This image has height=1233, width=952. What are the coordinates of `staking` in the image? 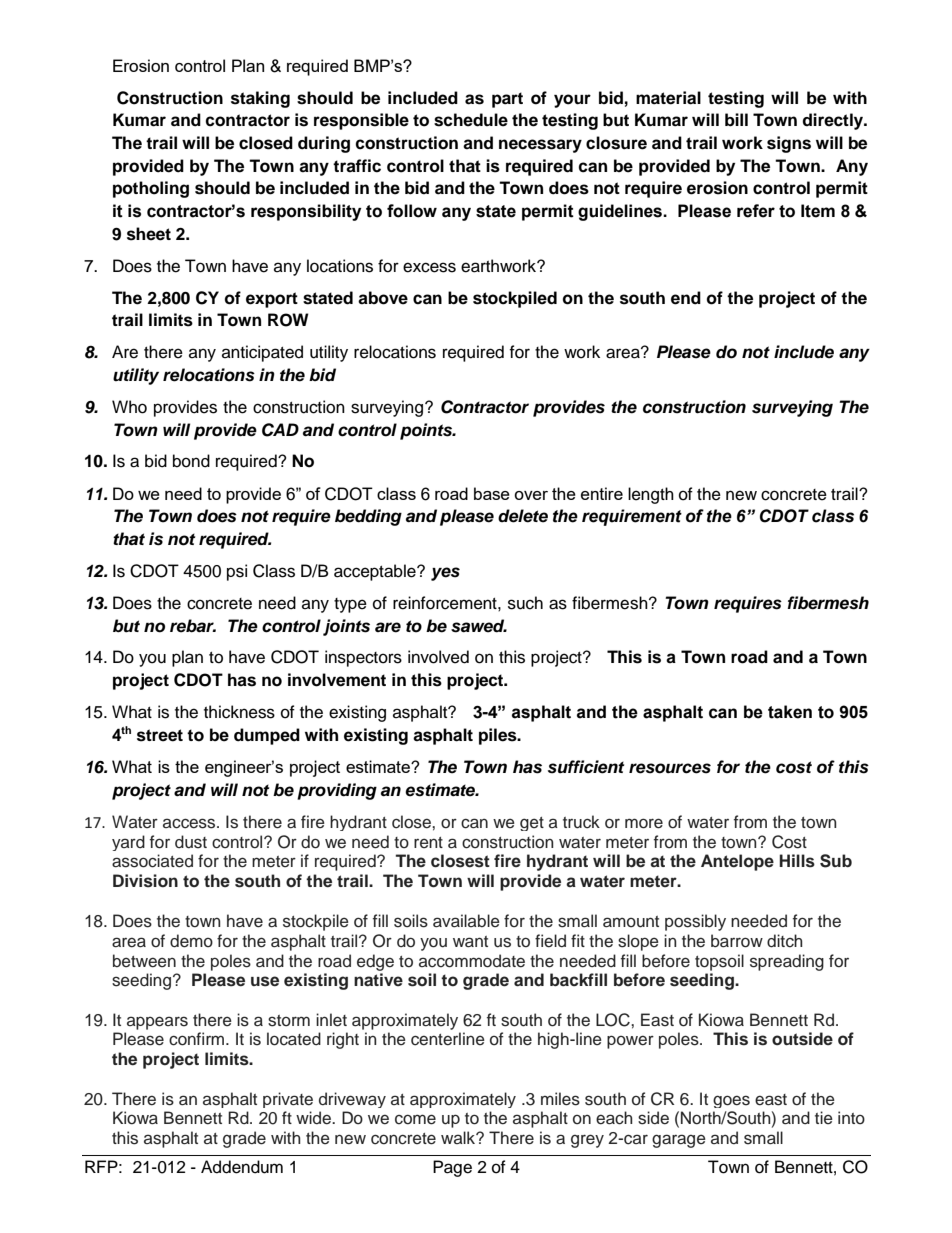 It's located at (260, 99).
